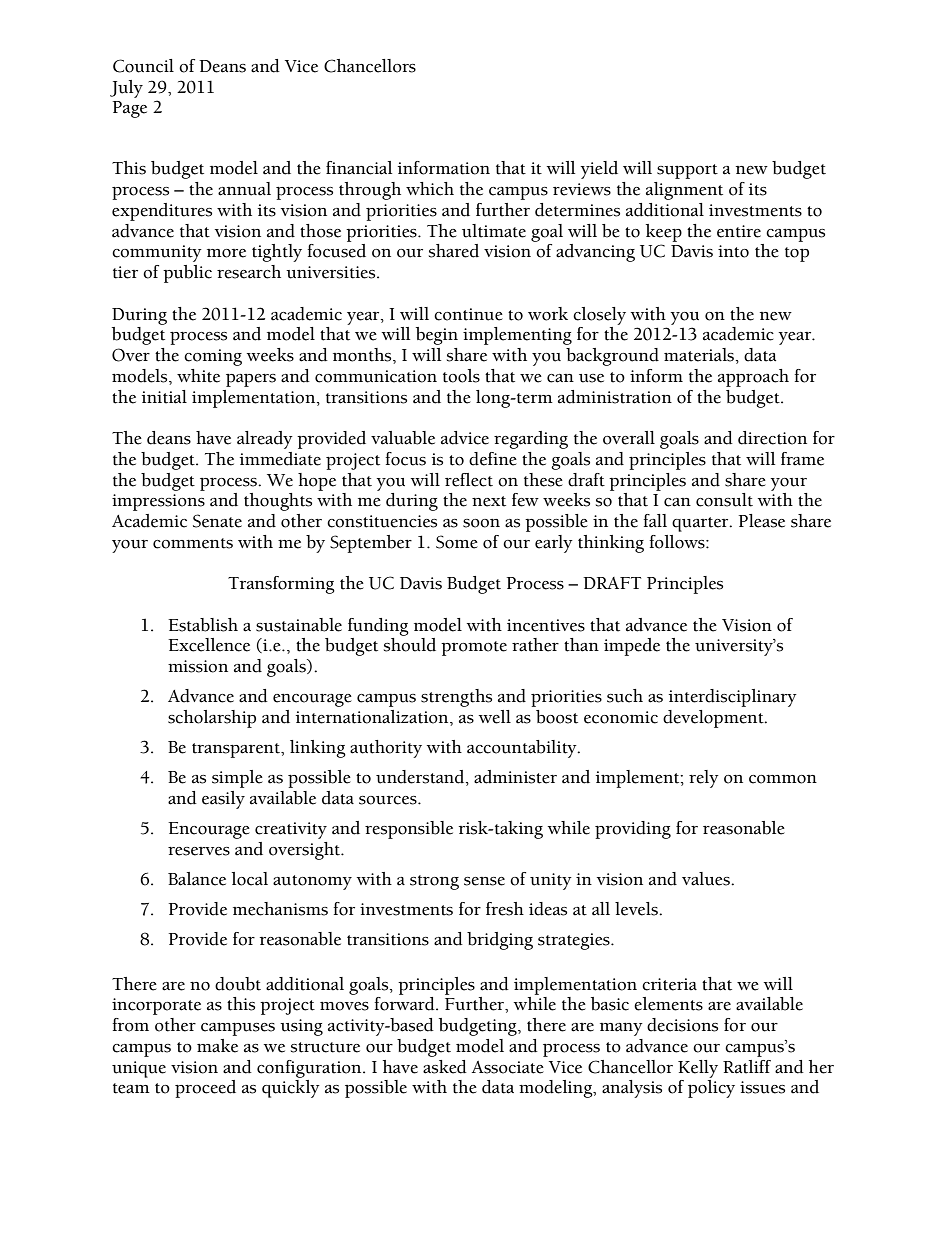 This page has width=952, height=1233. What do you see at coordinates (164, 397) in the page?
I see `initial` at bounding box center [164, 397].
